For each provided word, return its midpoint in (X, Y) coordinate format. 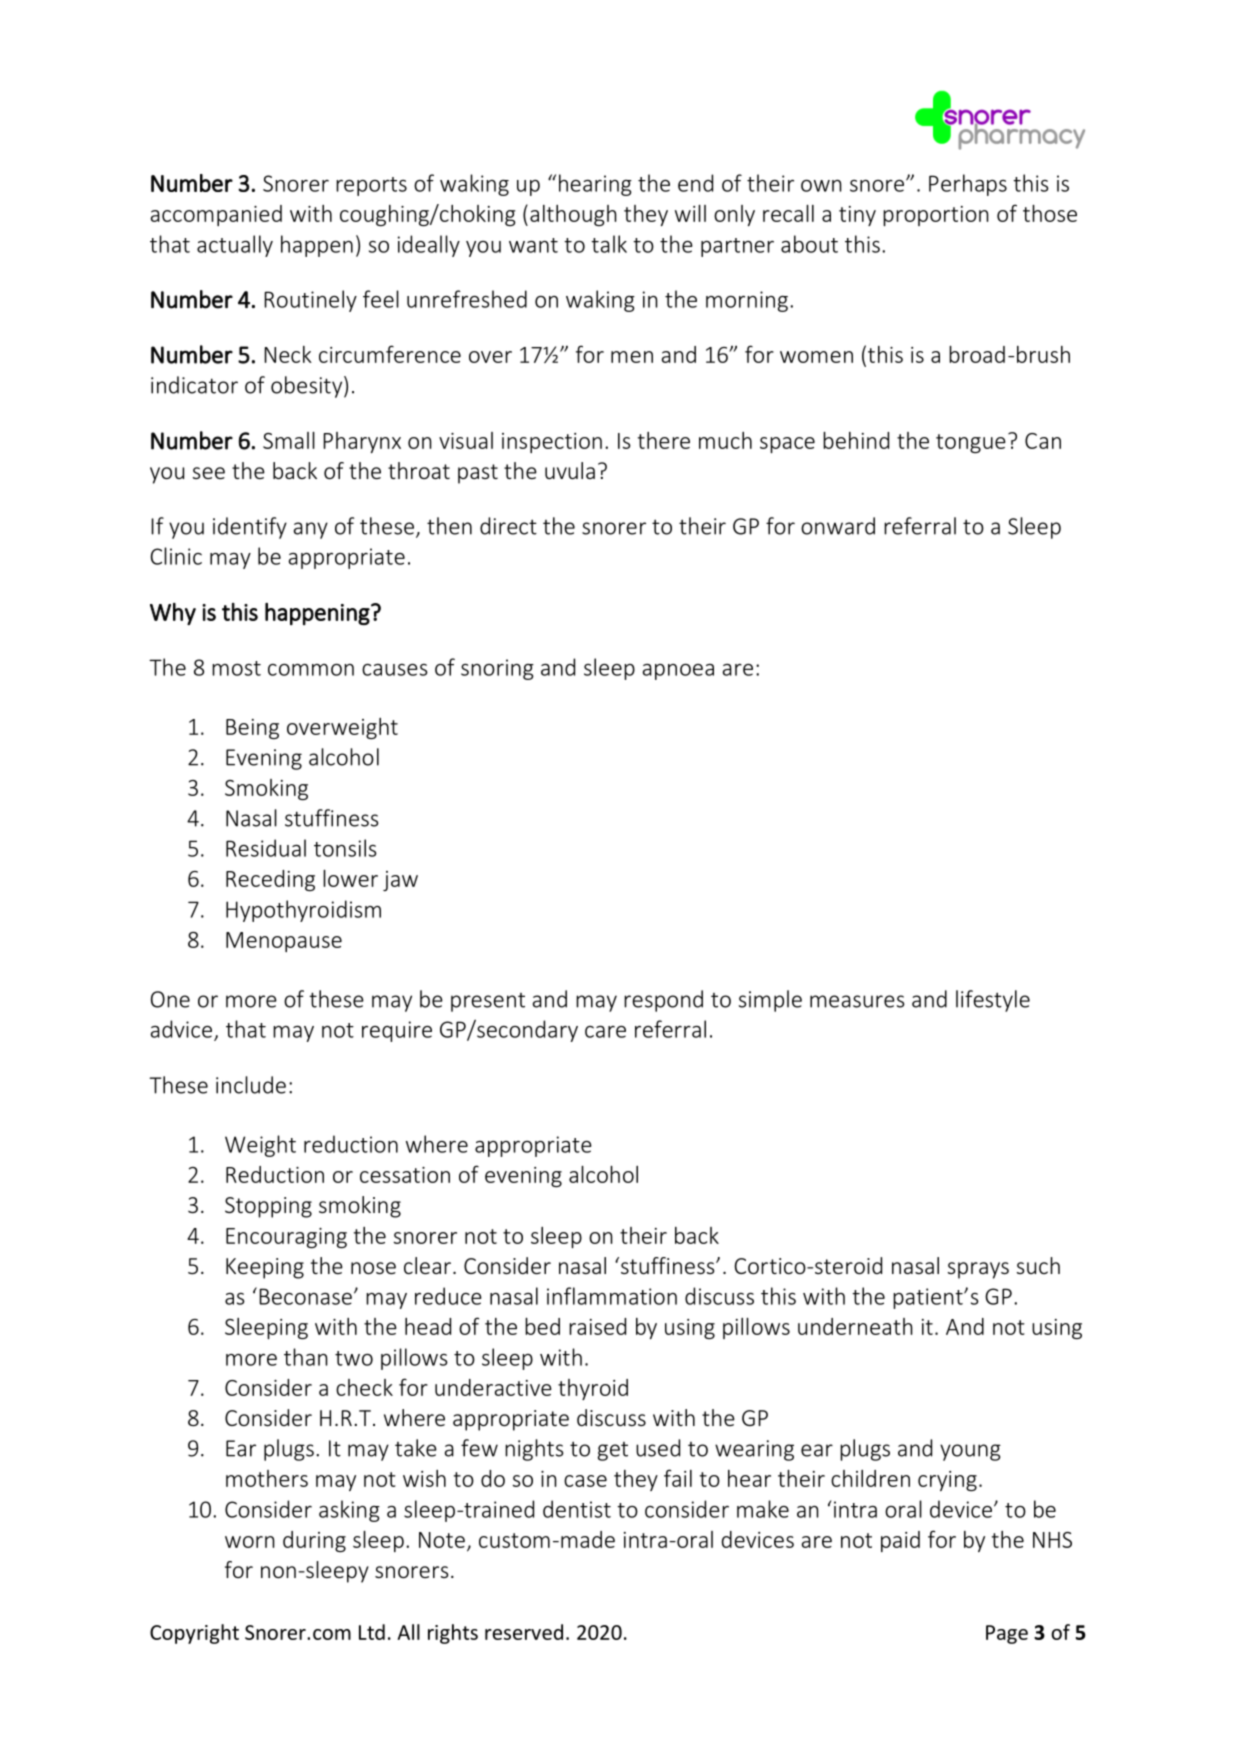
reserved (524, 1632)
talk (609, 244)
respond (663, 1001)
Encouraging (286, 1238)
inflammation (612, 1296)
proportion (936, 216)
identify (250, 528)
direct (508, 526)
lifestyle (993, 1001)
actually (235, 246)
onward (838, 526)
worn (250, 1542)
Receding (270, 880)
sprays (978, 1270)
